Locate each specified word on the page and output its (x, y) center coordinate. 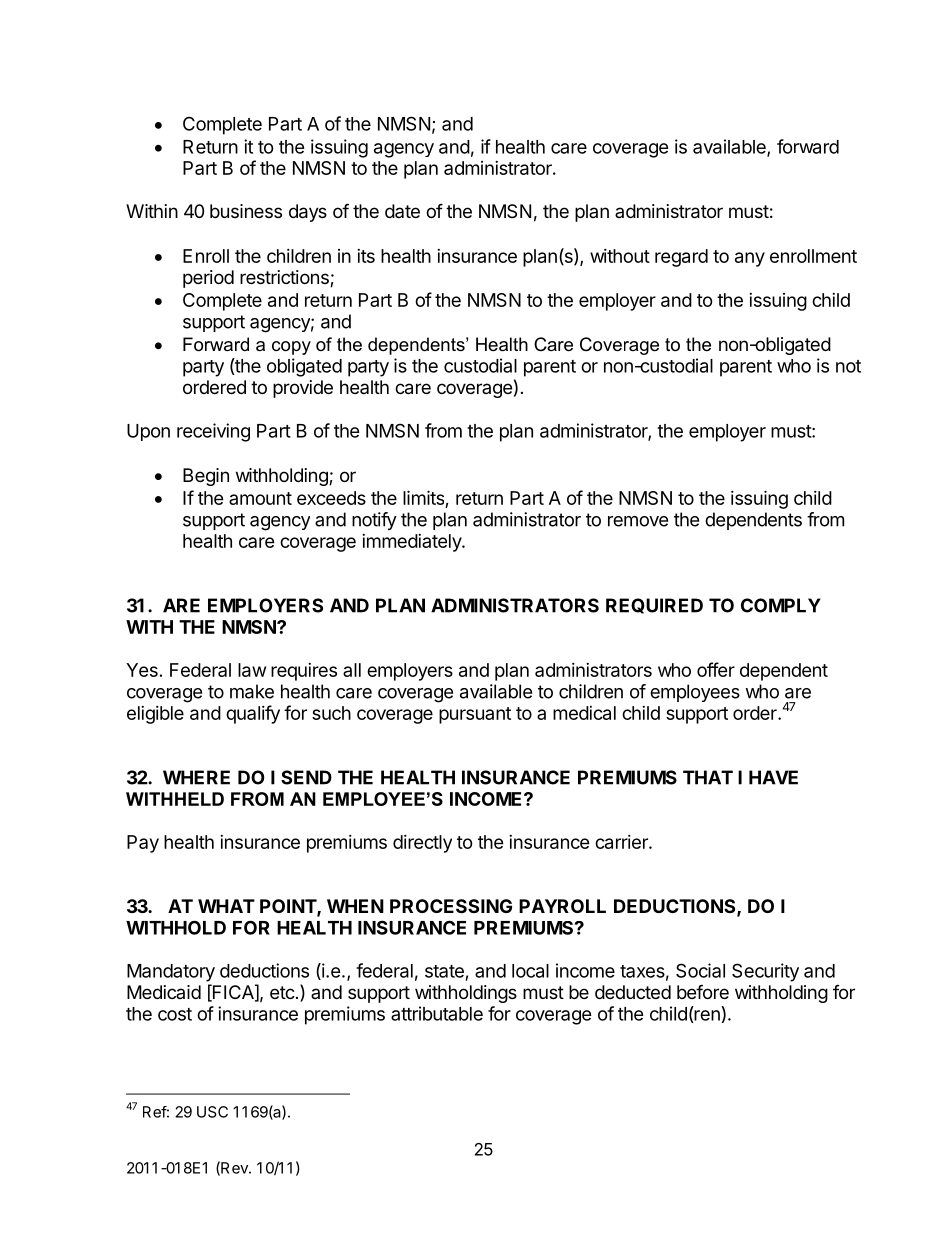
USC (212, 1112)
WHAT (226, 906)
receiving (213, 432)
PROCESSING (451, 906)
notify (374, 521)
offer (716, 669)
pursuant (475, 715)
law (252, 670)
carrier (622, 842)
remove (638, 521)
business (246, 211)
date (402, 211)
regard (681, 258)
